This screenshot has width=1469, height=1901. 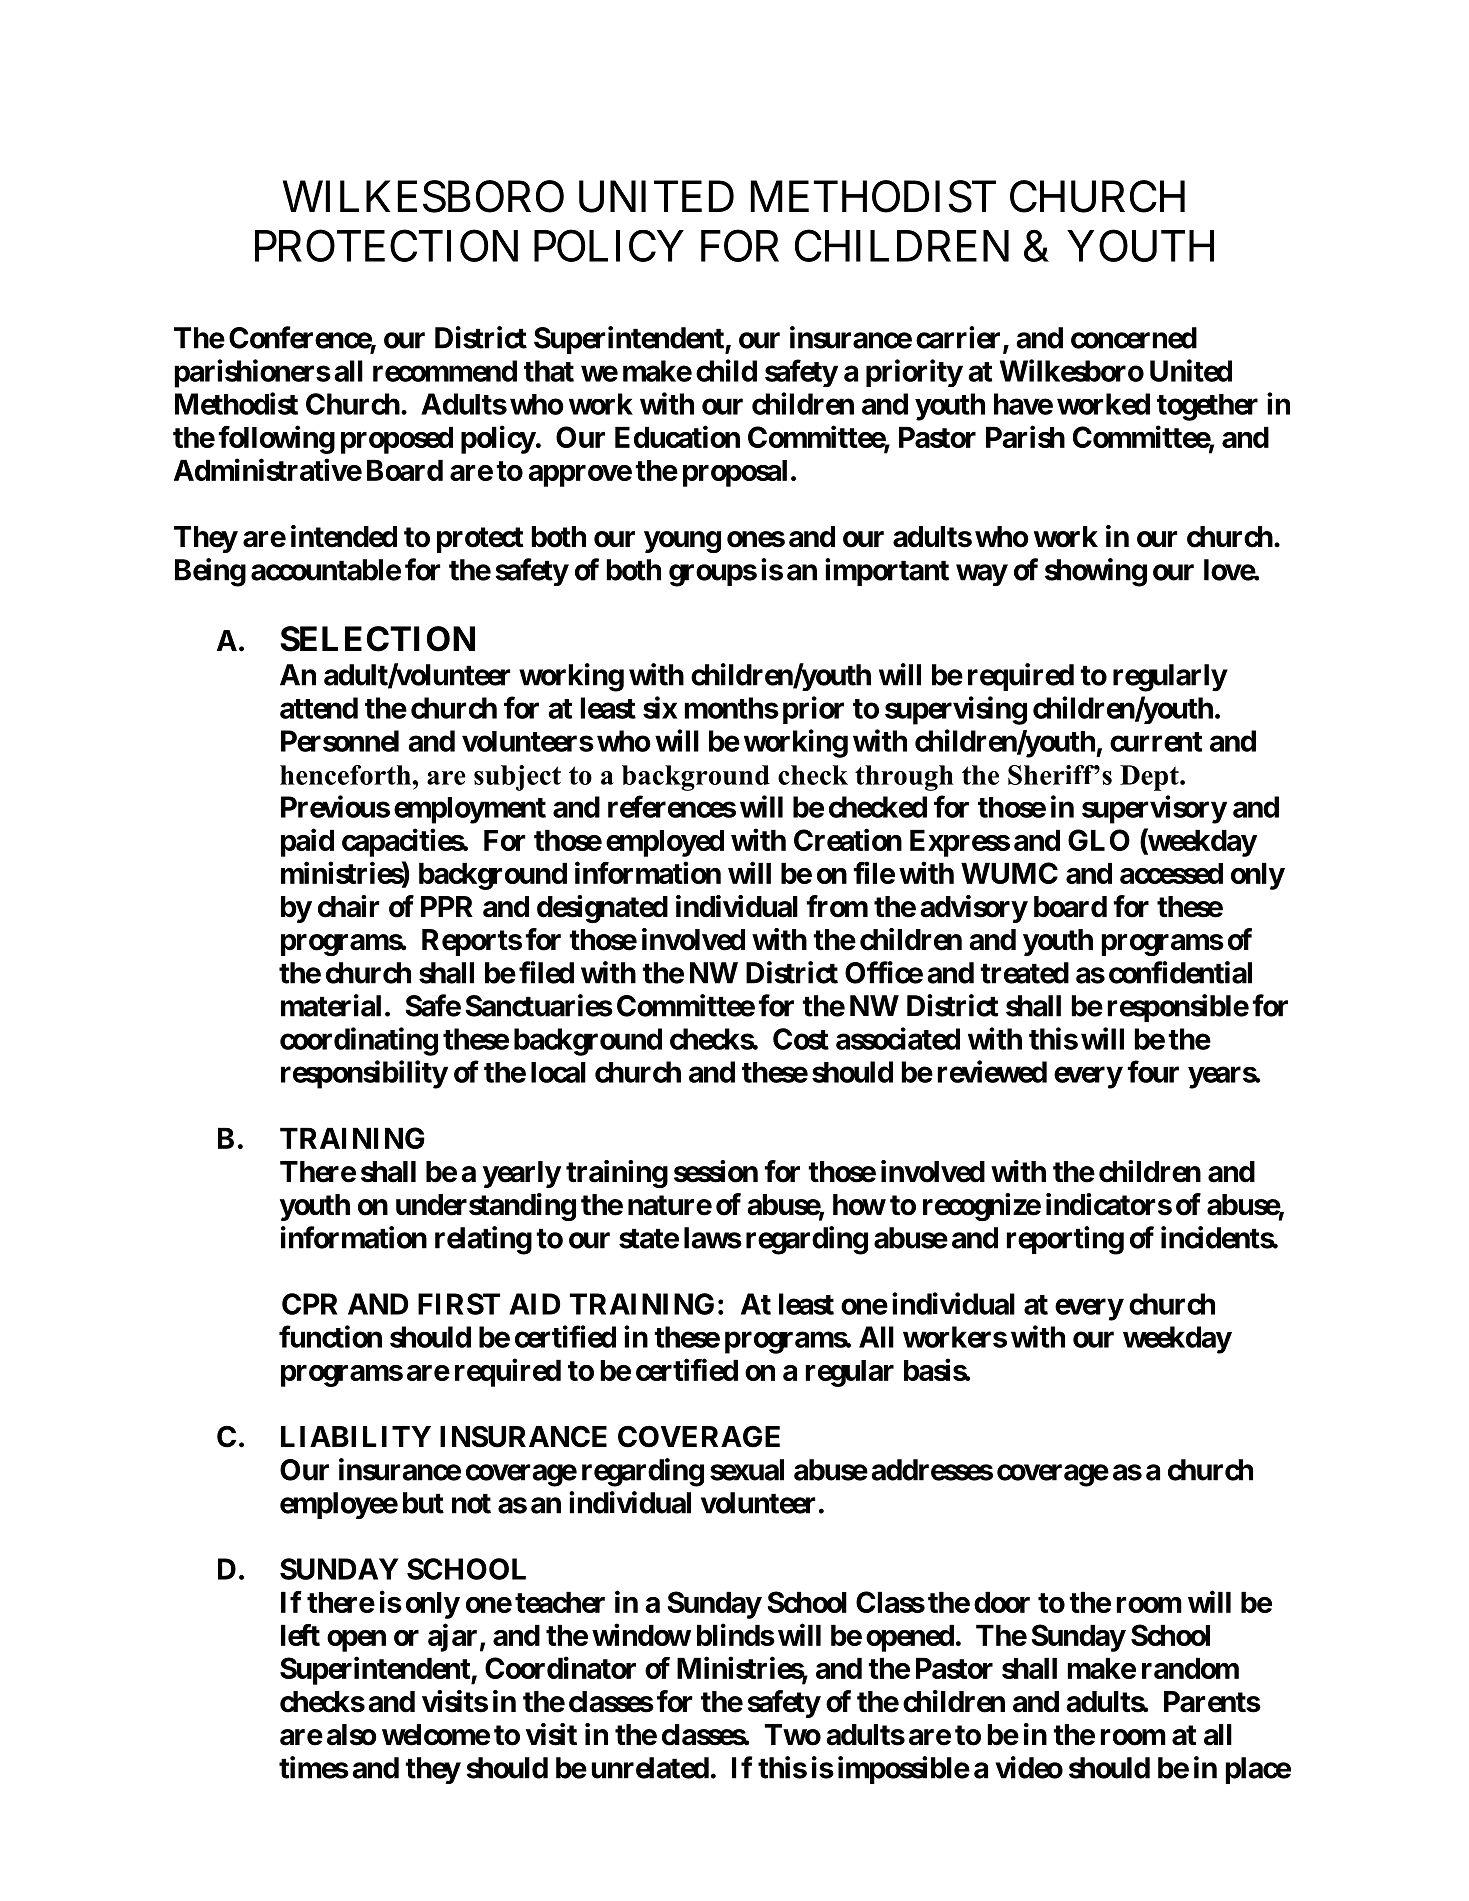 I want to click on sexual, so click(x=747, y=1470).
